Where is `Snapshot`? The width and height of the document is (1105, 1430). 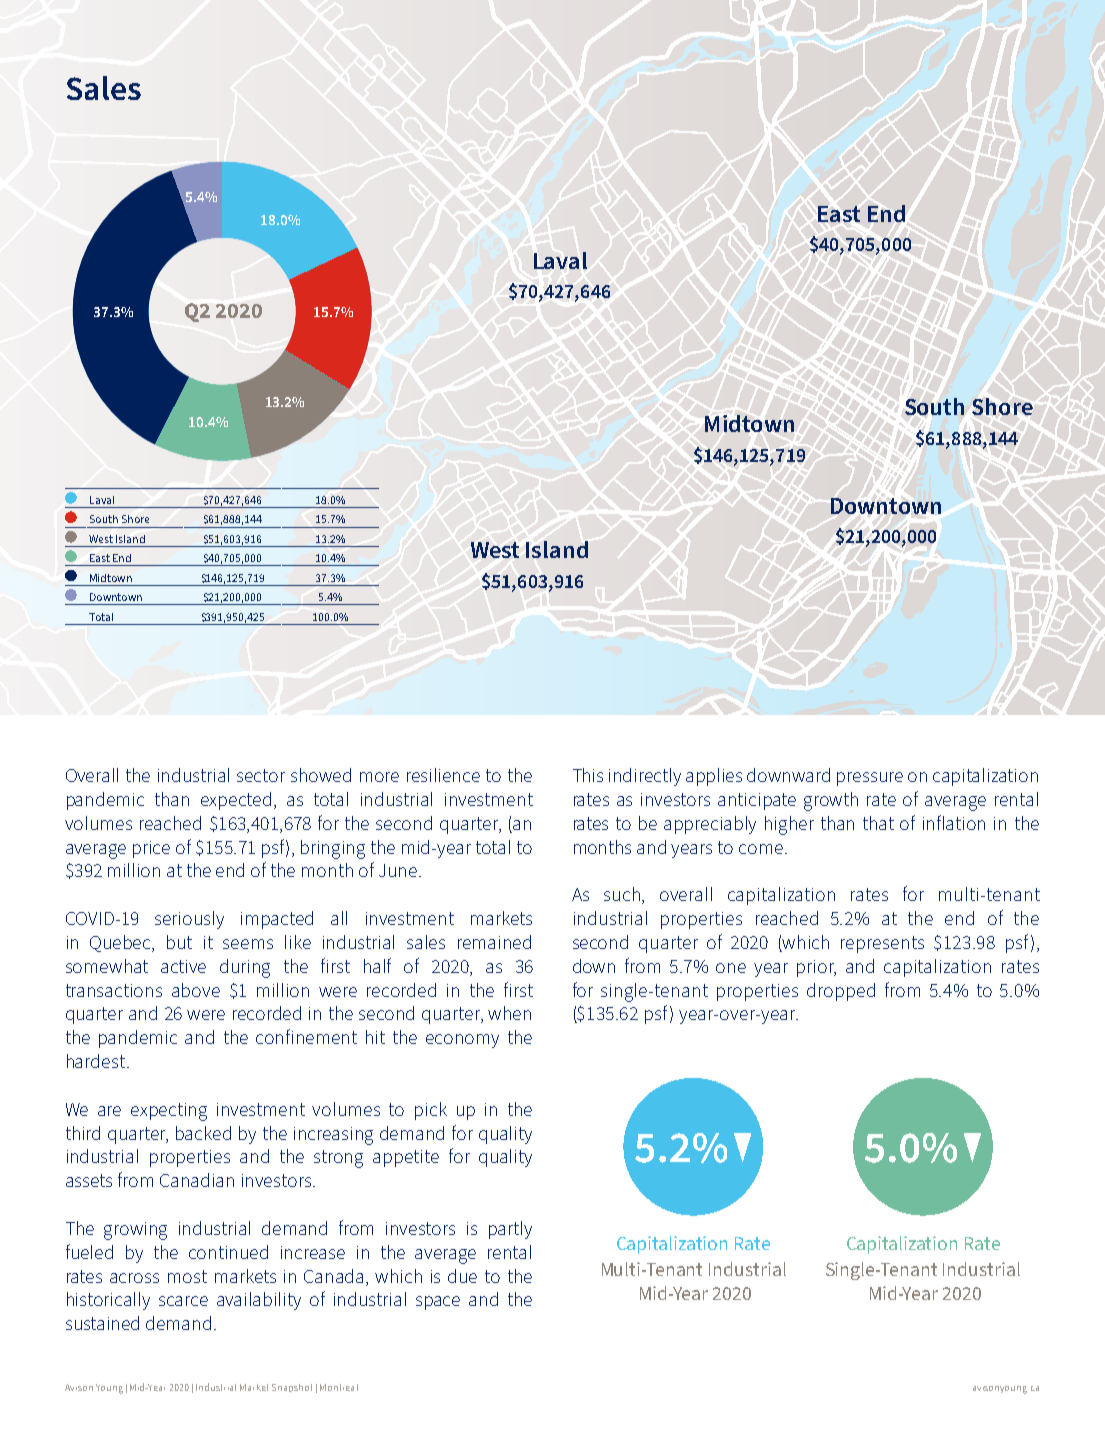 Snapshot is located at coordinates (292, 1388).
